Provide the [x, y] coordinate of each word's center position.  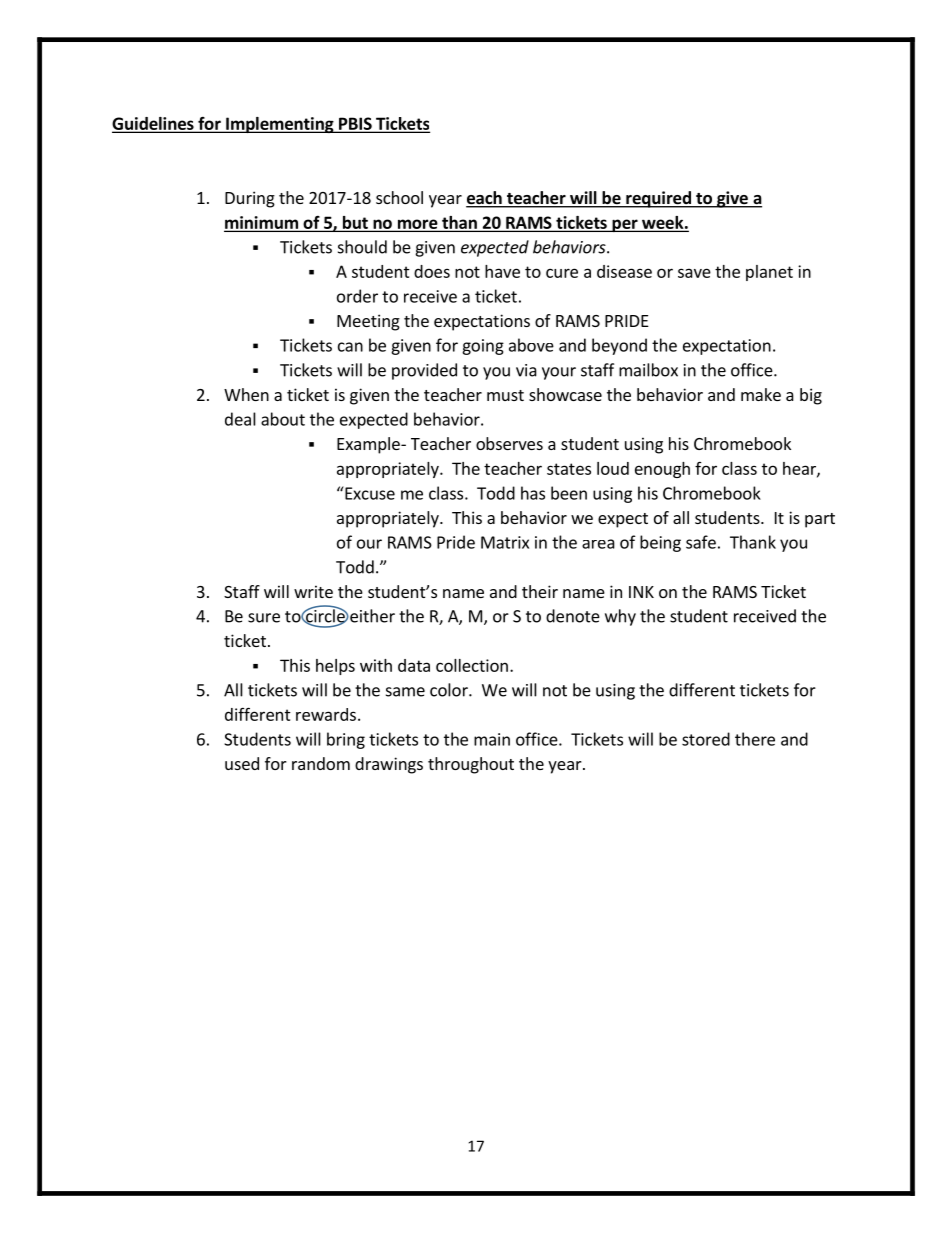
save [694, 273]
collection [472, 665]
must [505, 395]
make [761, 394]
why [620, 617]
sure [264, 618]
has [533, 493]
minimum [262, 223]
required [658, 199]
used [242, 763]
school [399, 197]
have [502, 271]
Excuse [369, 493]
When [246, 394]
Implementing [280, 125]
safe [701, 542]
